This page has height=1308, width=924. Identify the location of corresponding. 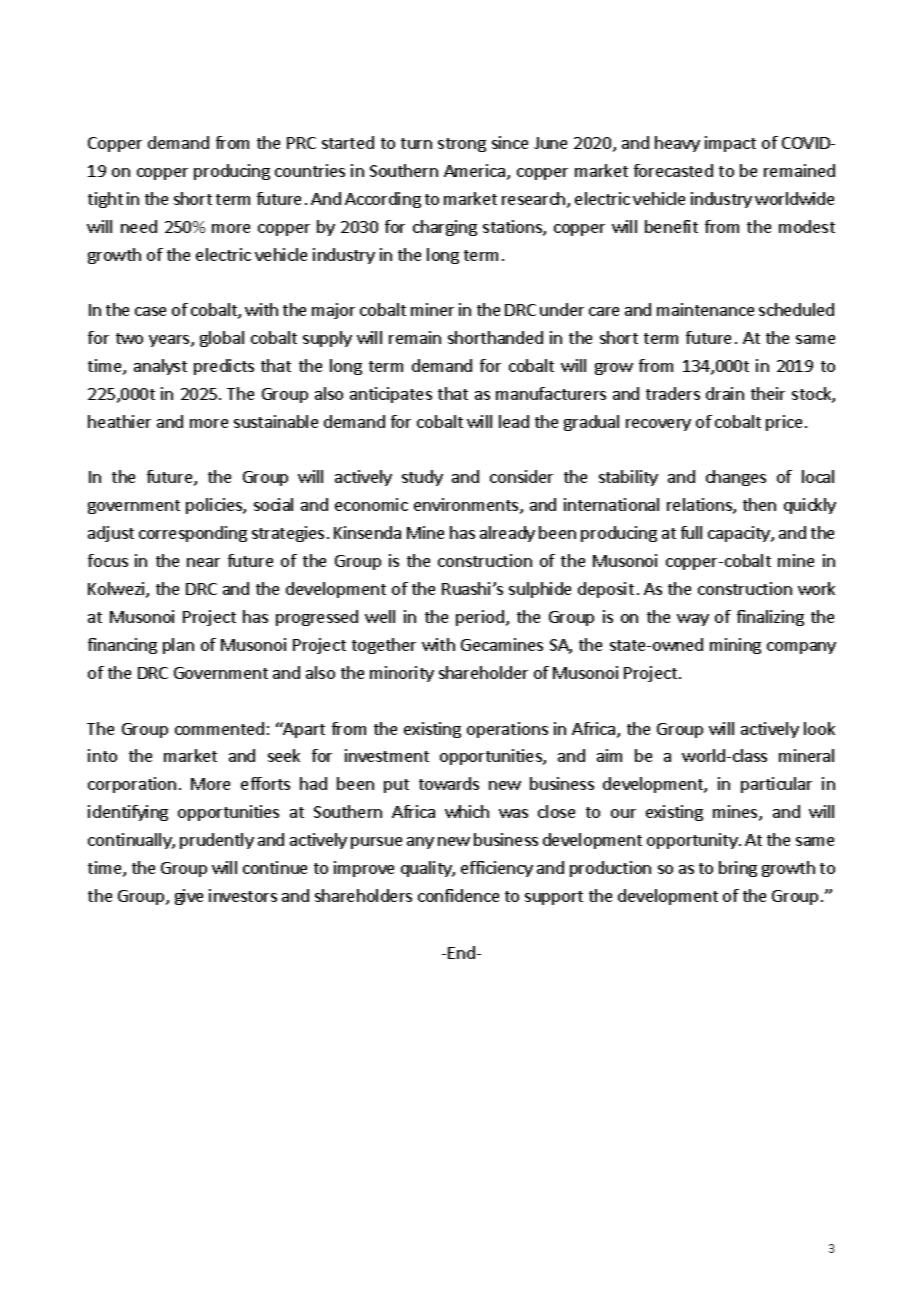
(193, 534).
